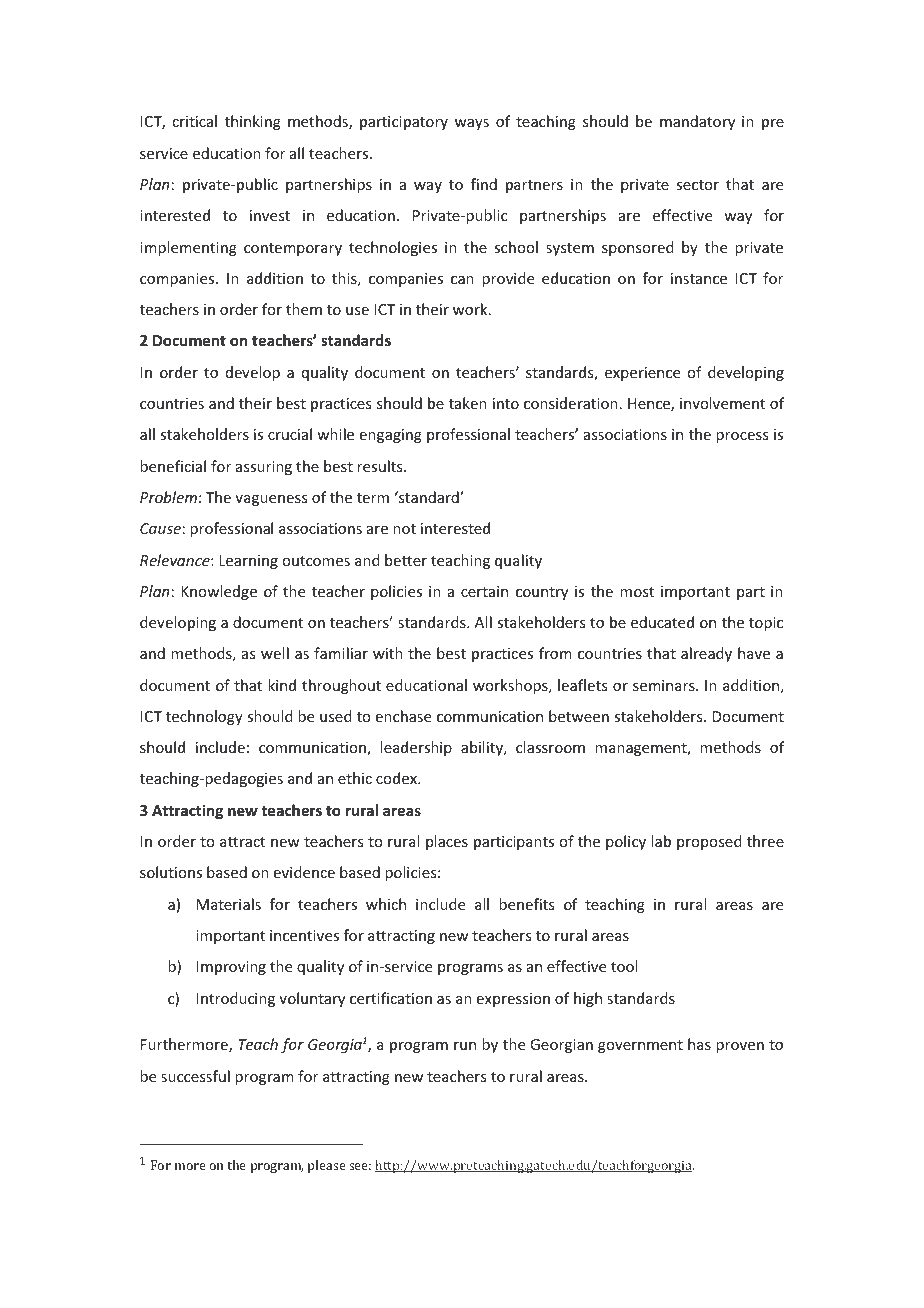 The height and width of the screenshot is (1308, 924). Describe the element at coordinates (697, 122) in the screenshot. I see `mandatory` at that location.
